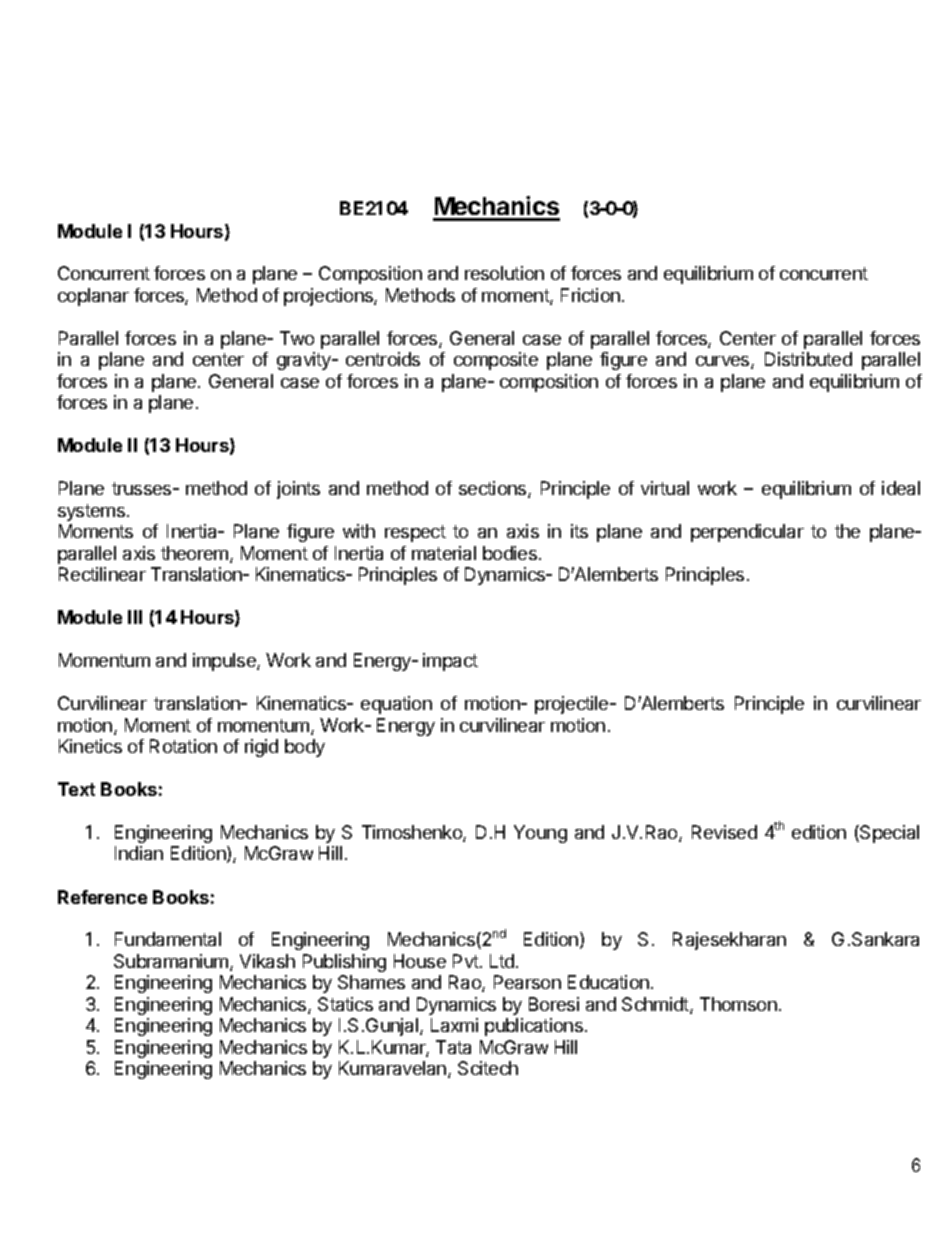 Image resolution: width=952 pixels, height=1233 pixels. What do you see at coordinates (738, 1004) in the screenshot?
I see `Thomson` at bounding box center [738, 1004].
